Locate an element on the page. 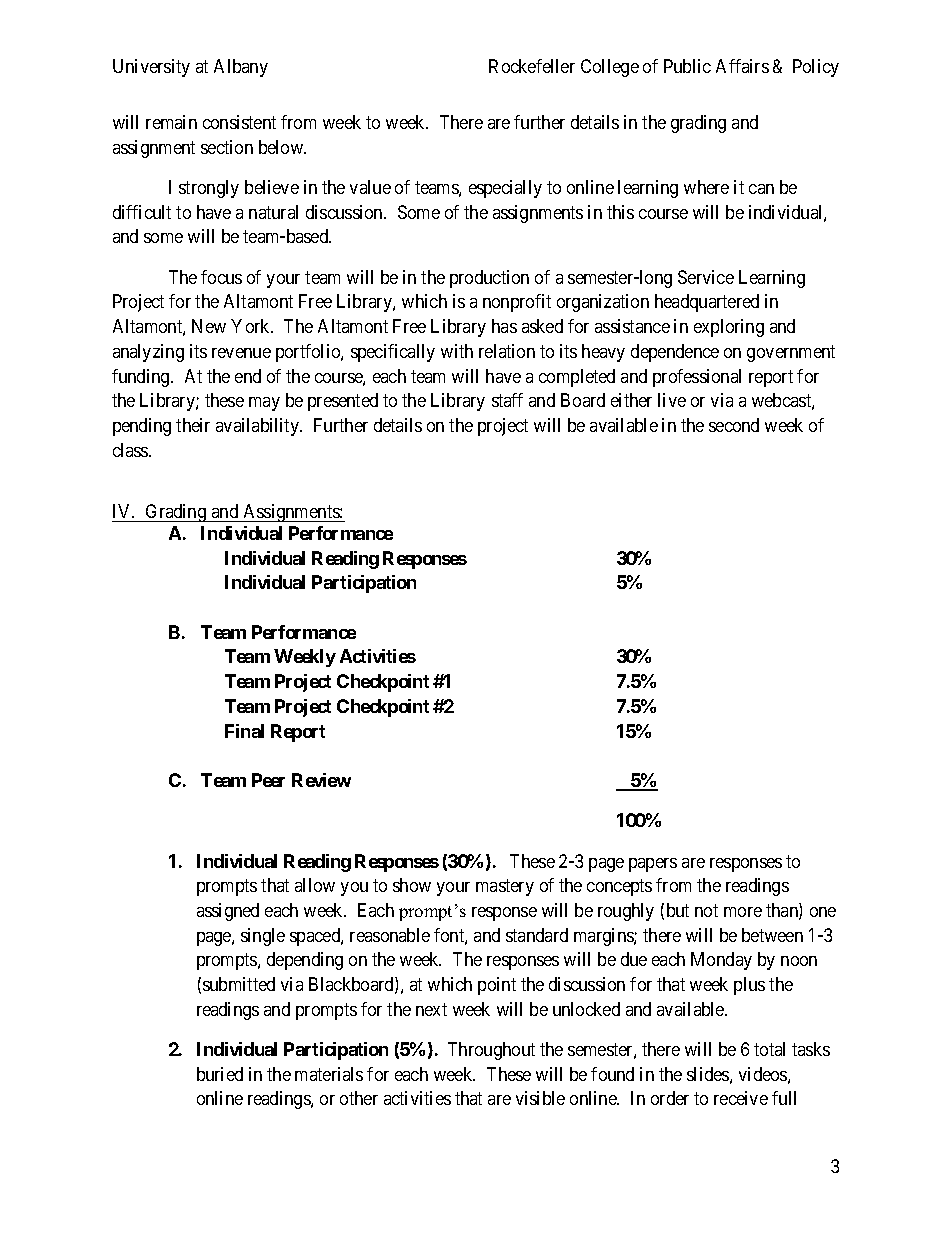 The width and height of the document is (952, 1233). class is located at coordinates (131, 450).
